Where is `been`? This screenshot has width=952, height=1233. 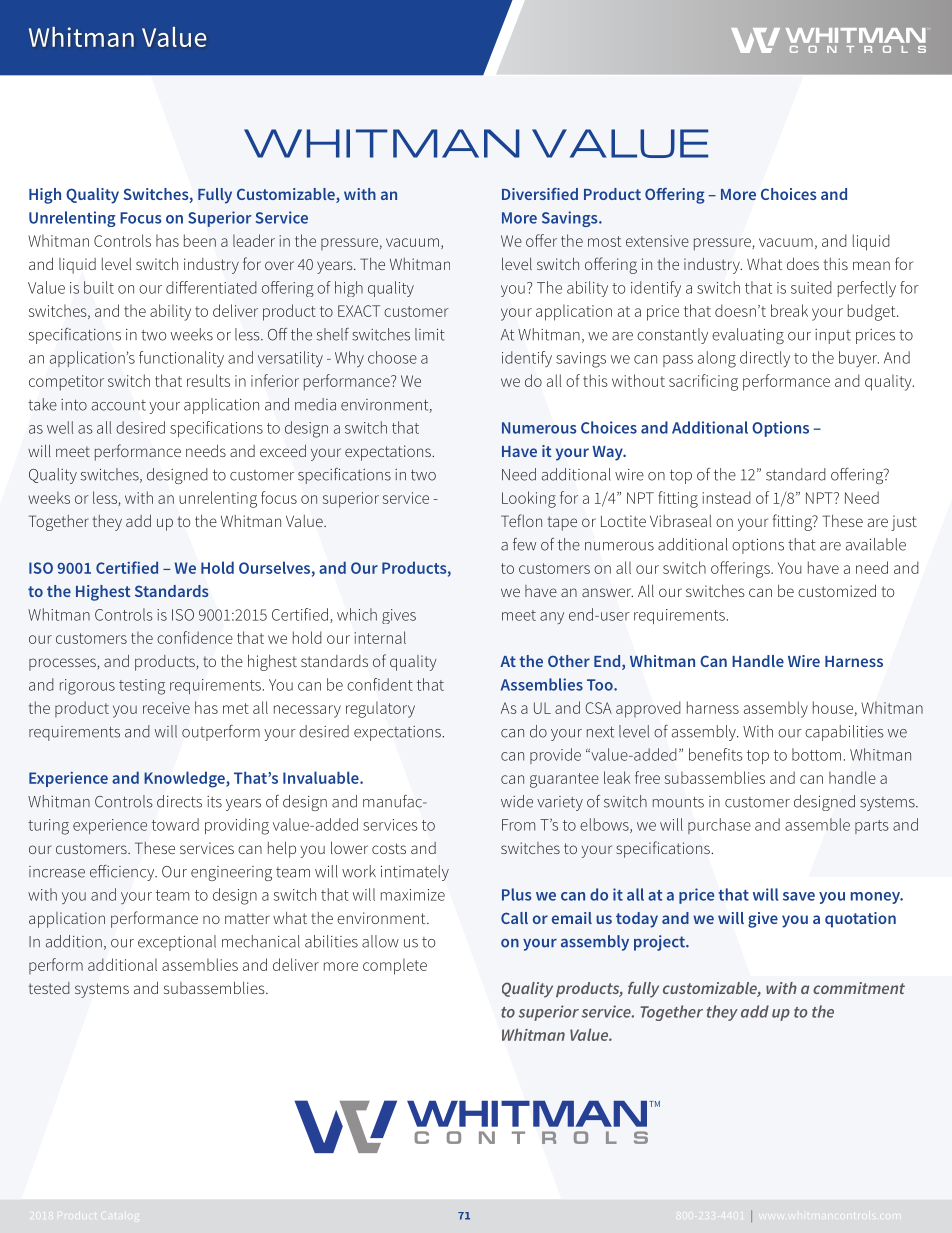
been is located at coordinates (200, 240).
